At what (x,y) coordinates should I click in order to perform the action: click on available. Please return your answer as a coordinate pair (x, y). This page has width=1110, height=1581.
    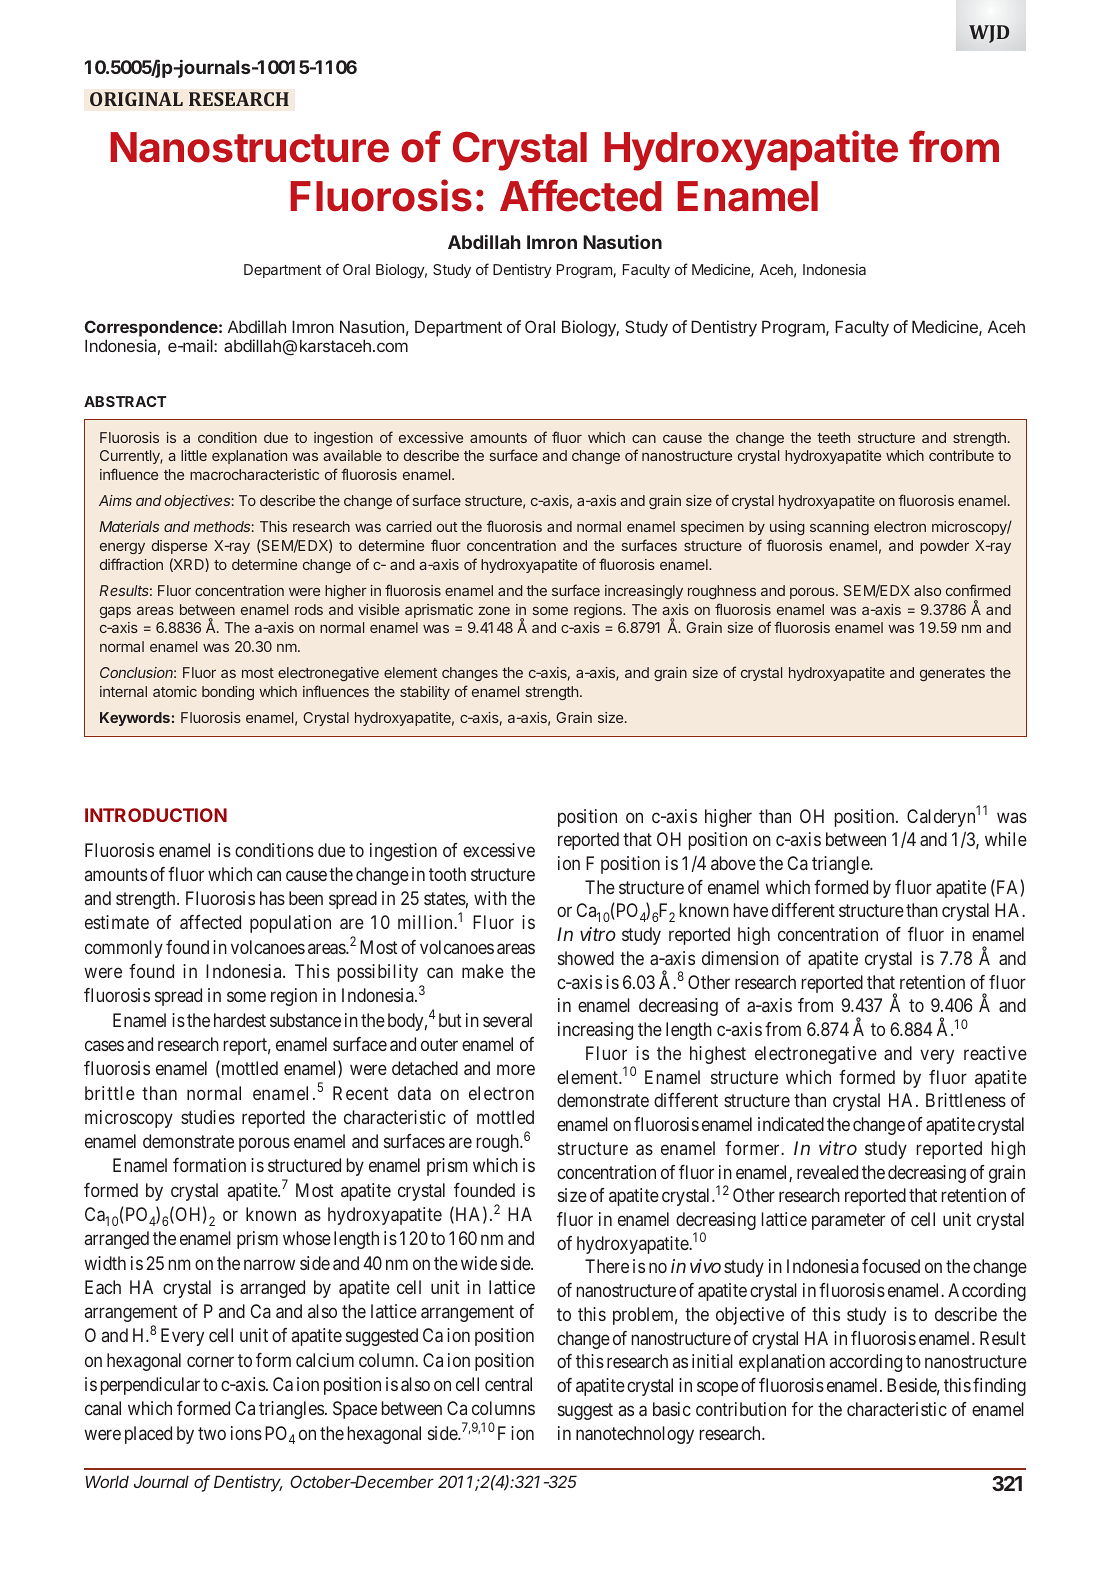
    Looking at the image, I should click on (352, 455).
